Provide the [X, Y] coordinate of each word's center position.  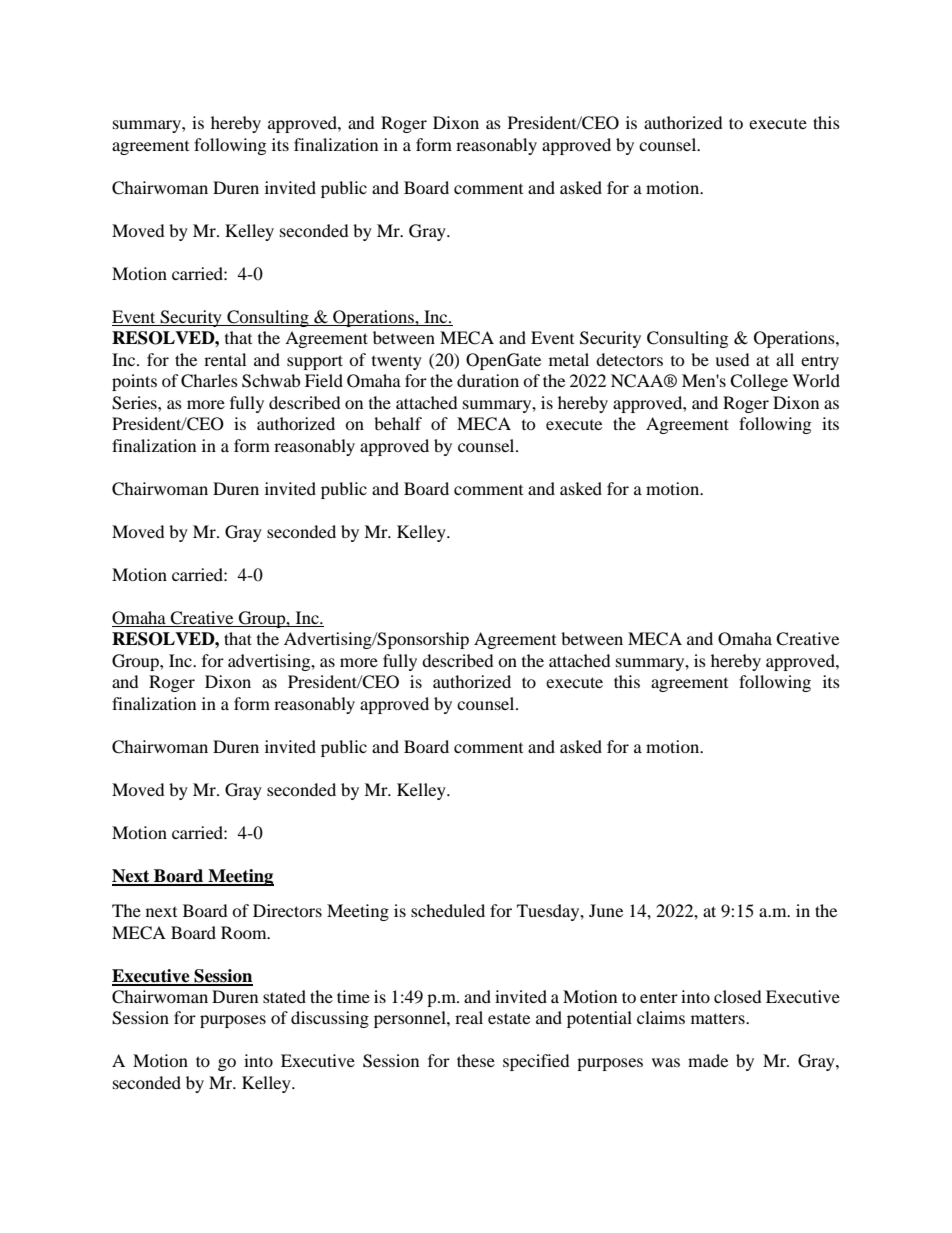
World [816, 380]
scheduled [448, 910]
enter [659, 997]
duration [488, 380]
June [606, 910]
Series [135, 403]
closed [738, 996]
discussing [330, 1019]
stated [284, 996]
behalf [398, 423]
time [353, 996]
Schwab [271, 381]
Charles [209, 381]
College [759, 382]
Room [245, 932]
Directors [287, 910]
